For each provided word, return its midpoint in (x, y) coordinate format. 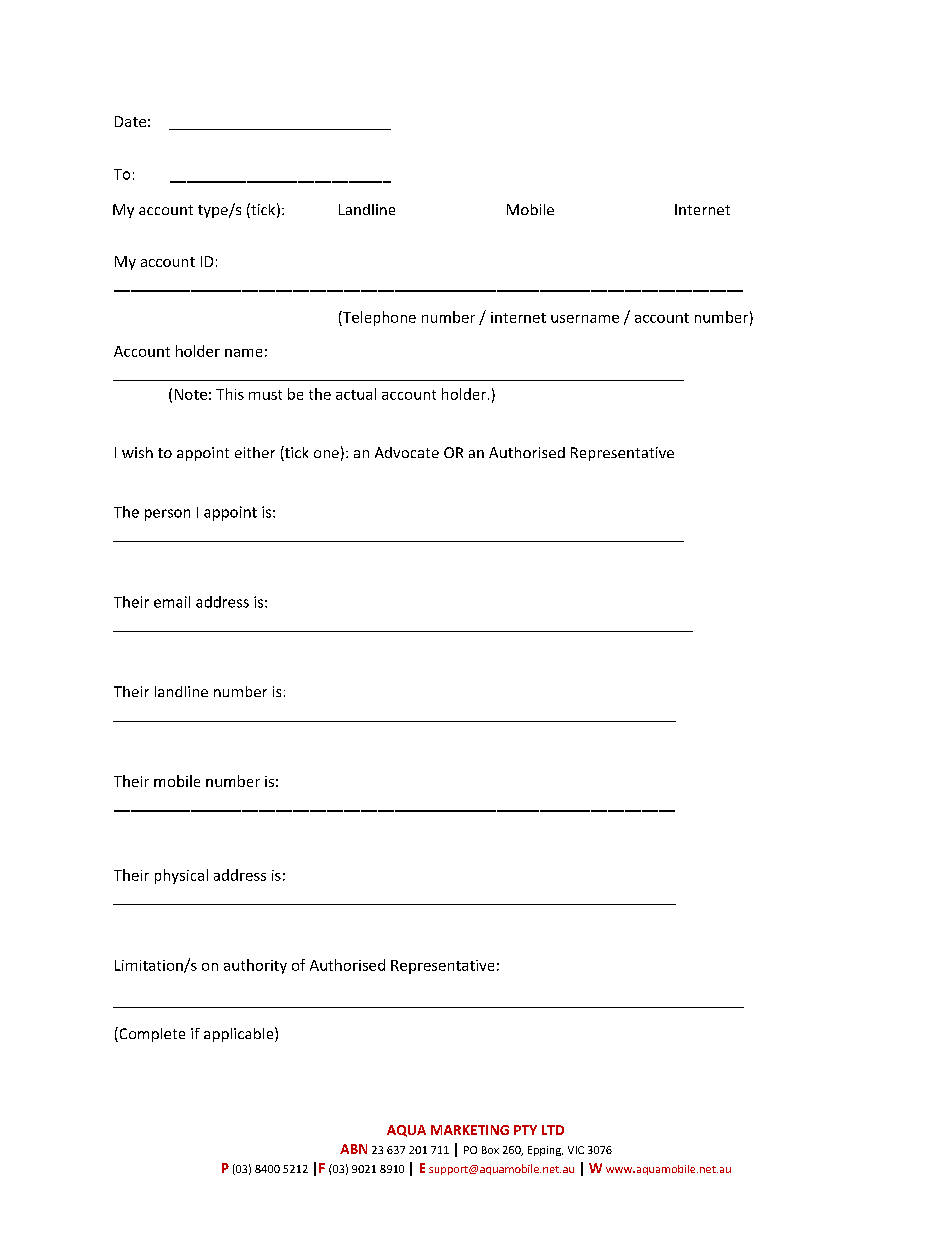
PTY (525, 1130)
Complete (151, 1034)
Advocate (407, 452)
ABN (353, 1149)
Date (130, 121)
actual (356, 394)
